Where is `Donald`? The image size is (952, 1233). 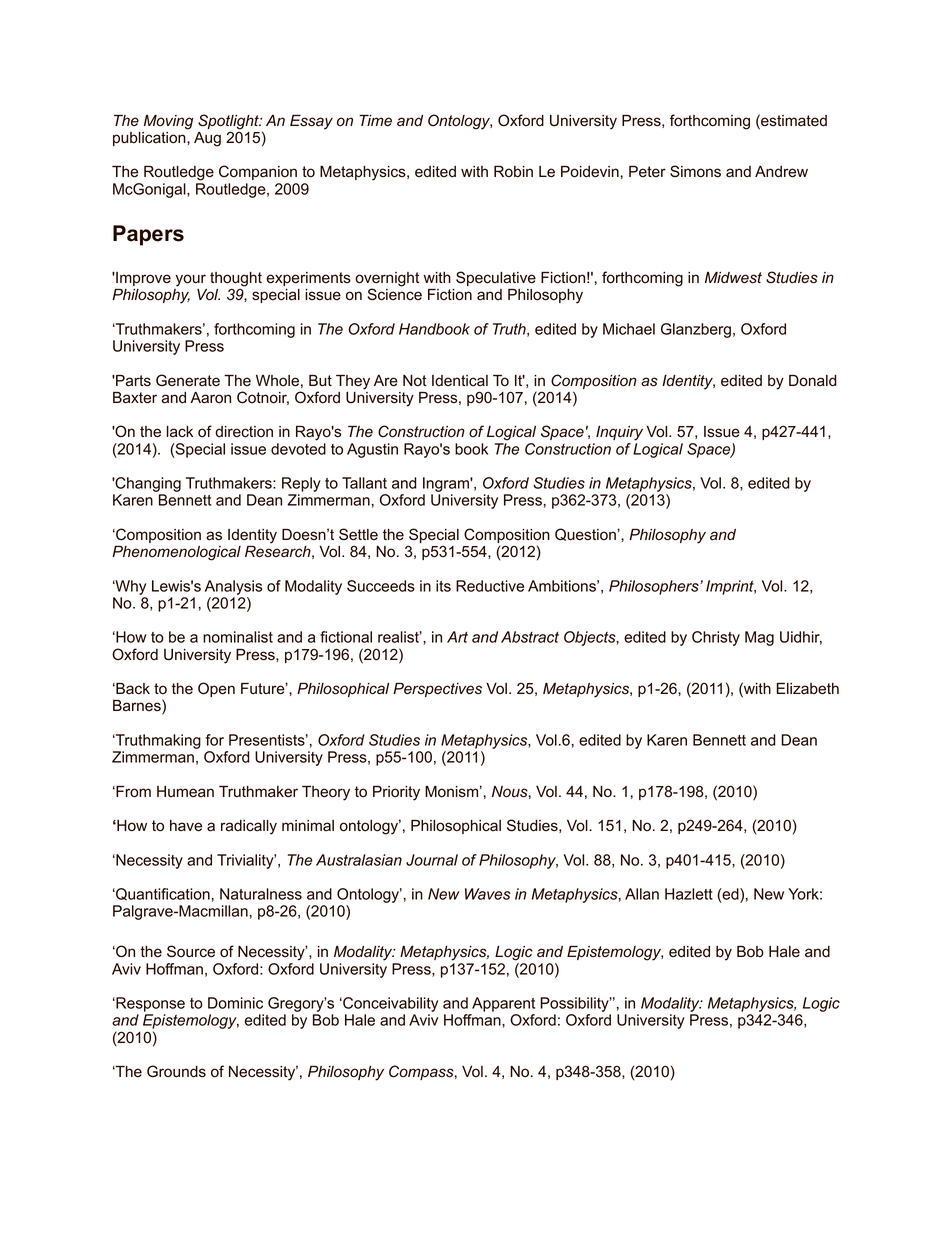 Donald is located at coordinates (812, 381).
